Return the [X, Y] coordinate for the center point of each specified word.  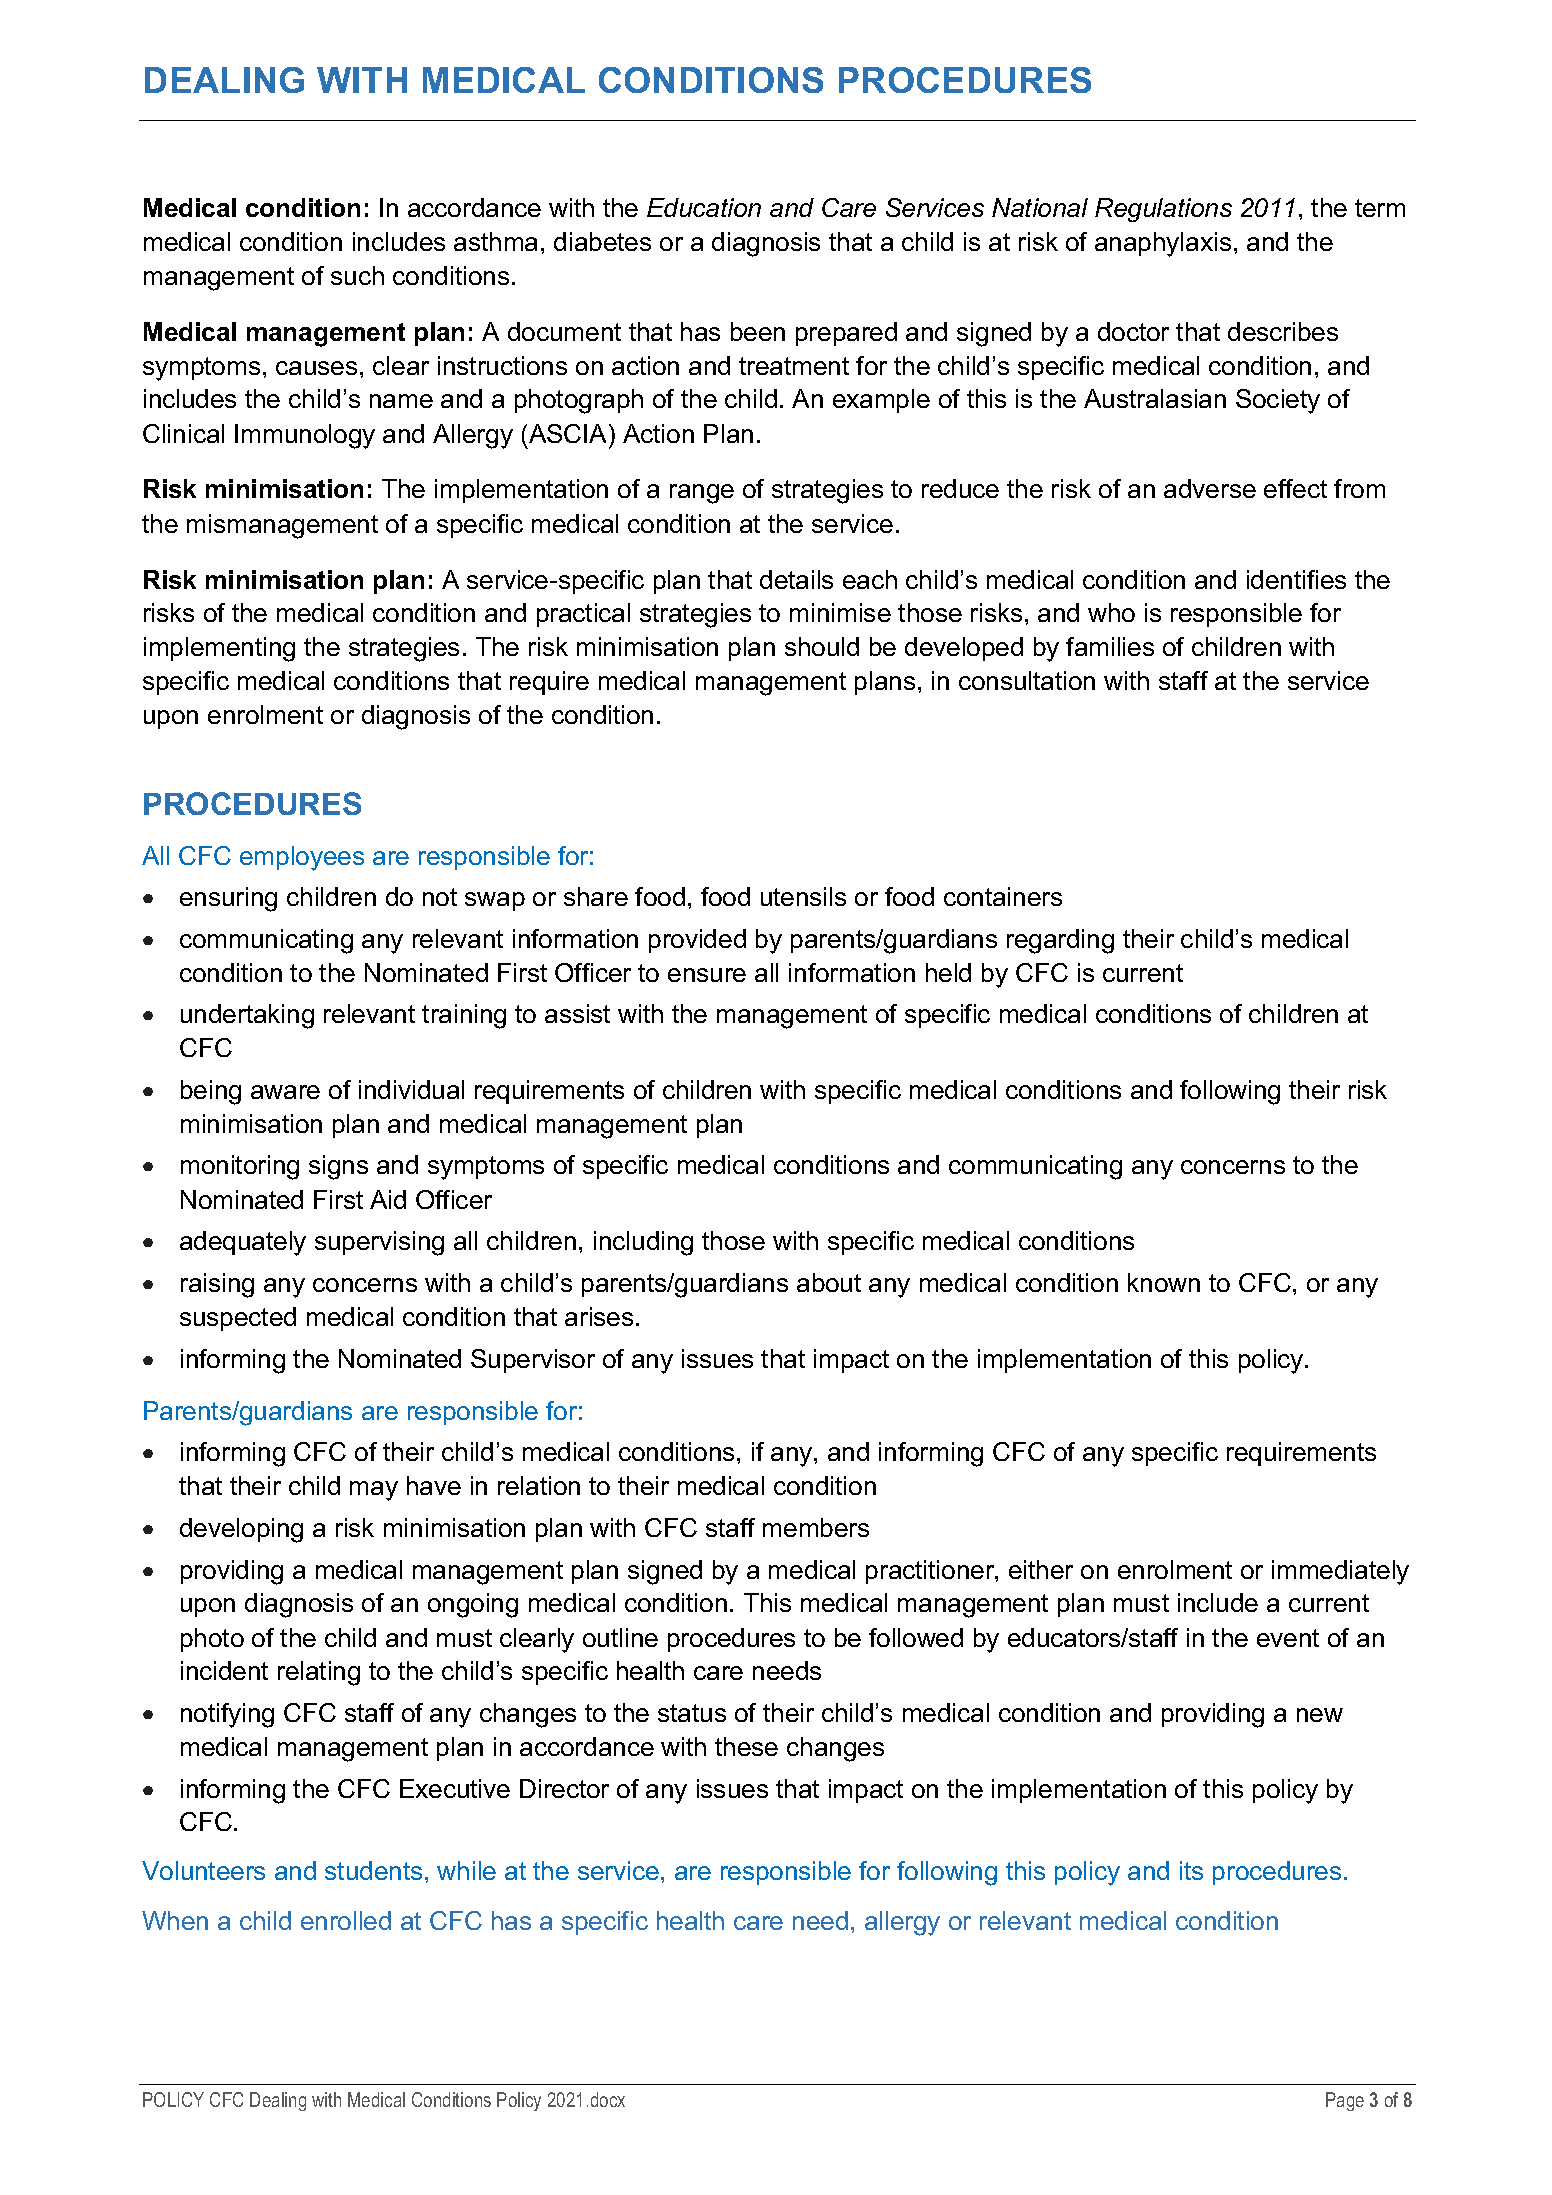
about [829, 1282]
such [357, 275]
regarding [1060, 941]
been [758, 331]
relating [319, 1673]
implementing [219, 649]
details [796, 579]
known [1164, 1282]
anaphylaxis [1163, 244]
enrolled [346, 1920]
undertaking [247, 1016]
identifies [1296, 579]
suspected [238, 1319]
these [746, 1746]
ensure [707, 975]
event [1288, 1638]
